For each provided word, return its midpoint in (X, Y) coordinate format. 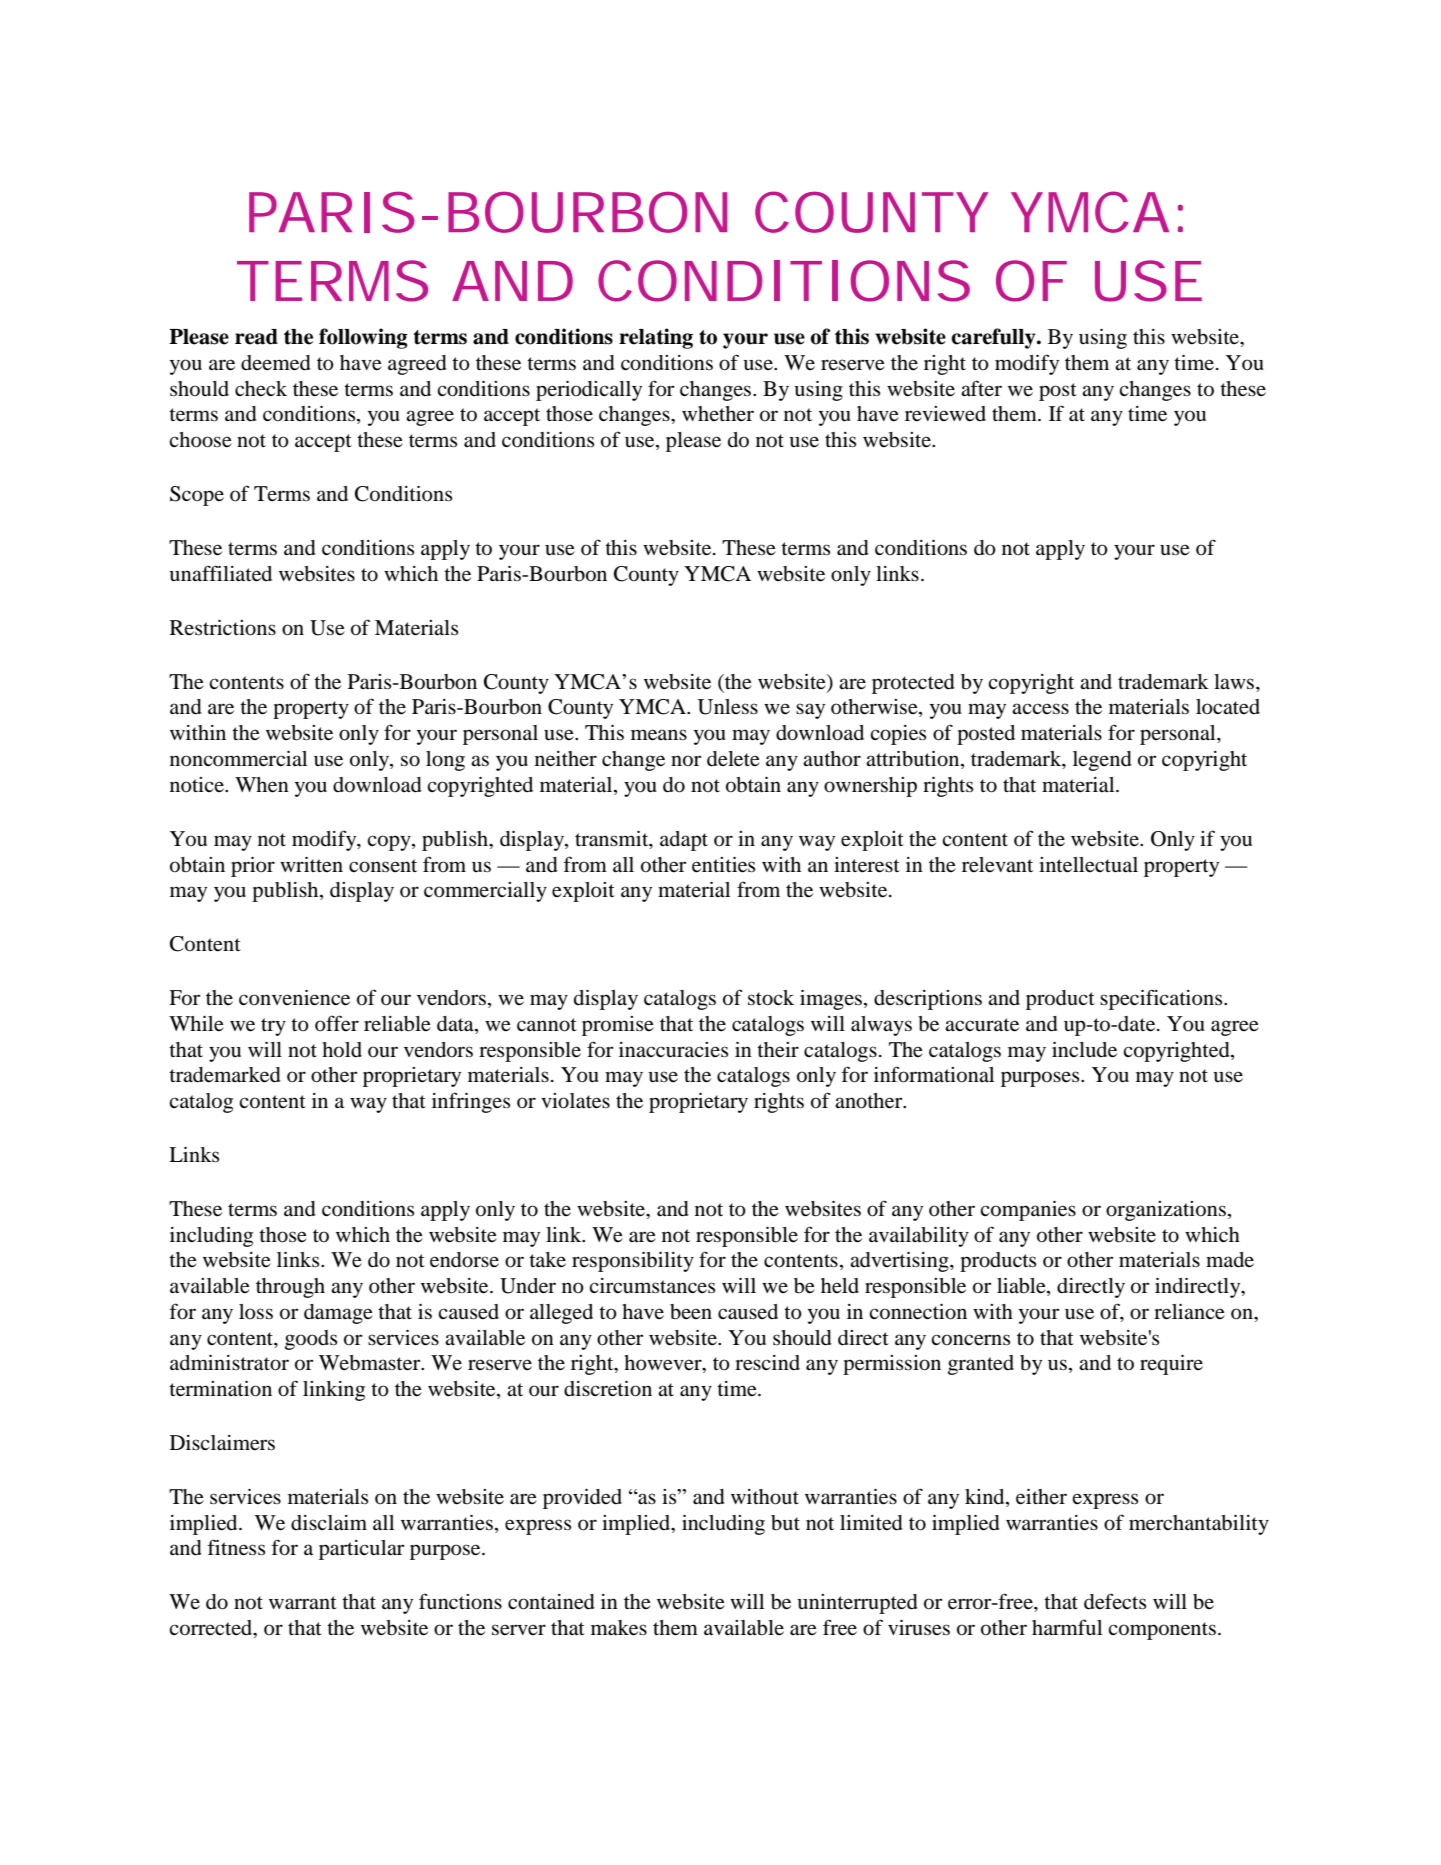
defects (1115, 1601)
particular (361, 1550)
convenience (294, 998)
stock (771, 998)
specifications (1162, 999)
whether (718, 413)
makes (619, 1628)
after (981, 388)
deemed (276, 363)
